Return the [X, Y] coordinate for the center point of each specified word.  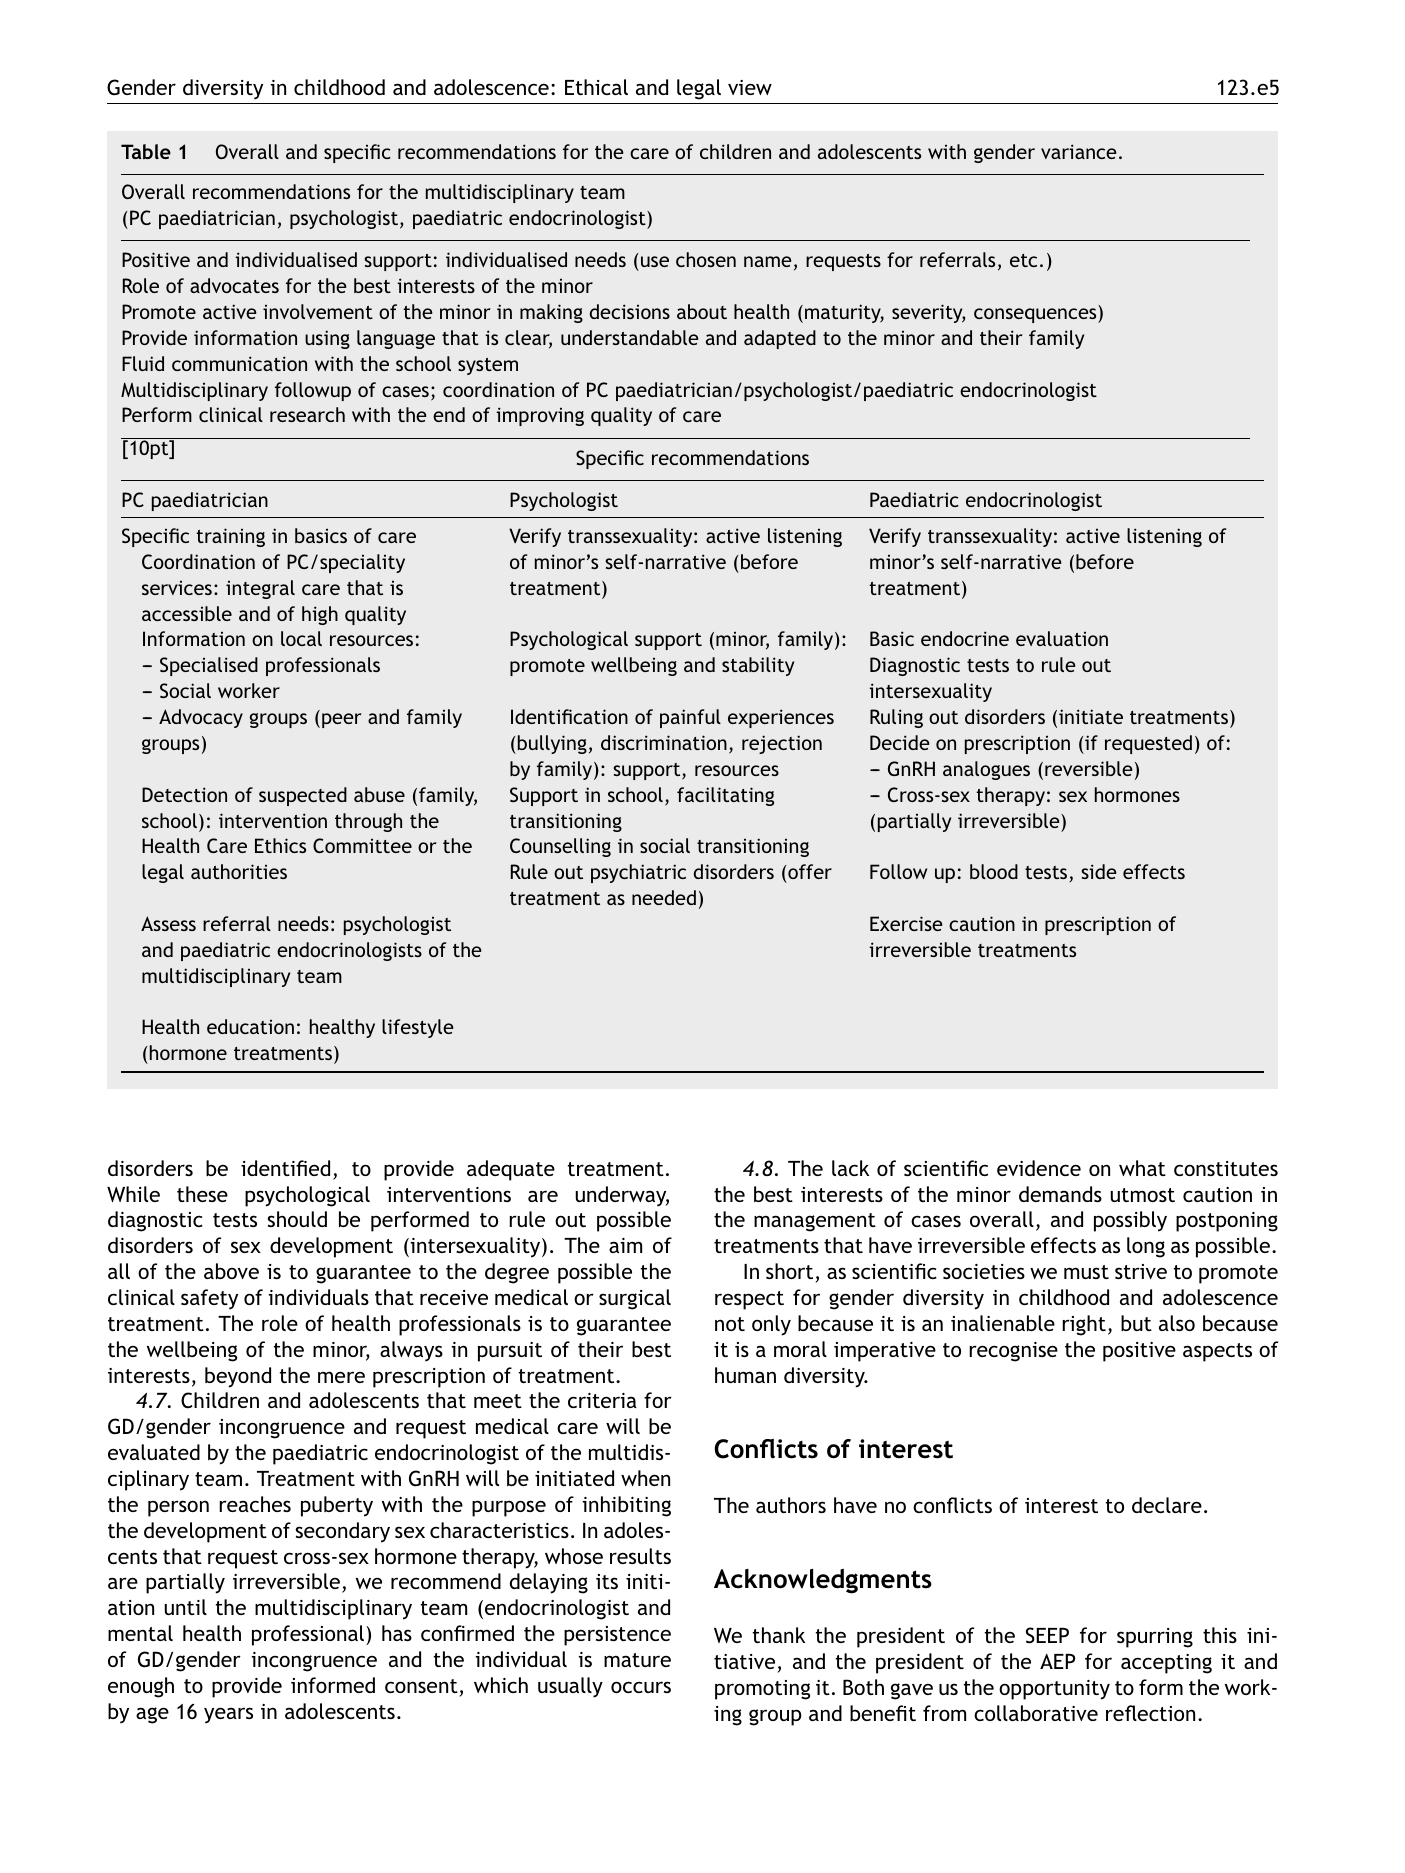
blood [994, 871]
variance [1079, 151]
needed [664, 897]
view [750, 87]
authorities [239, 871]
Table [146, 151]
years [228, 1715]
